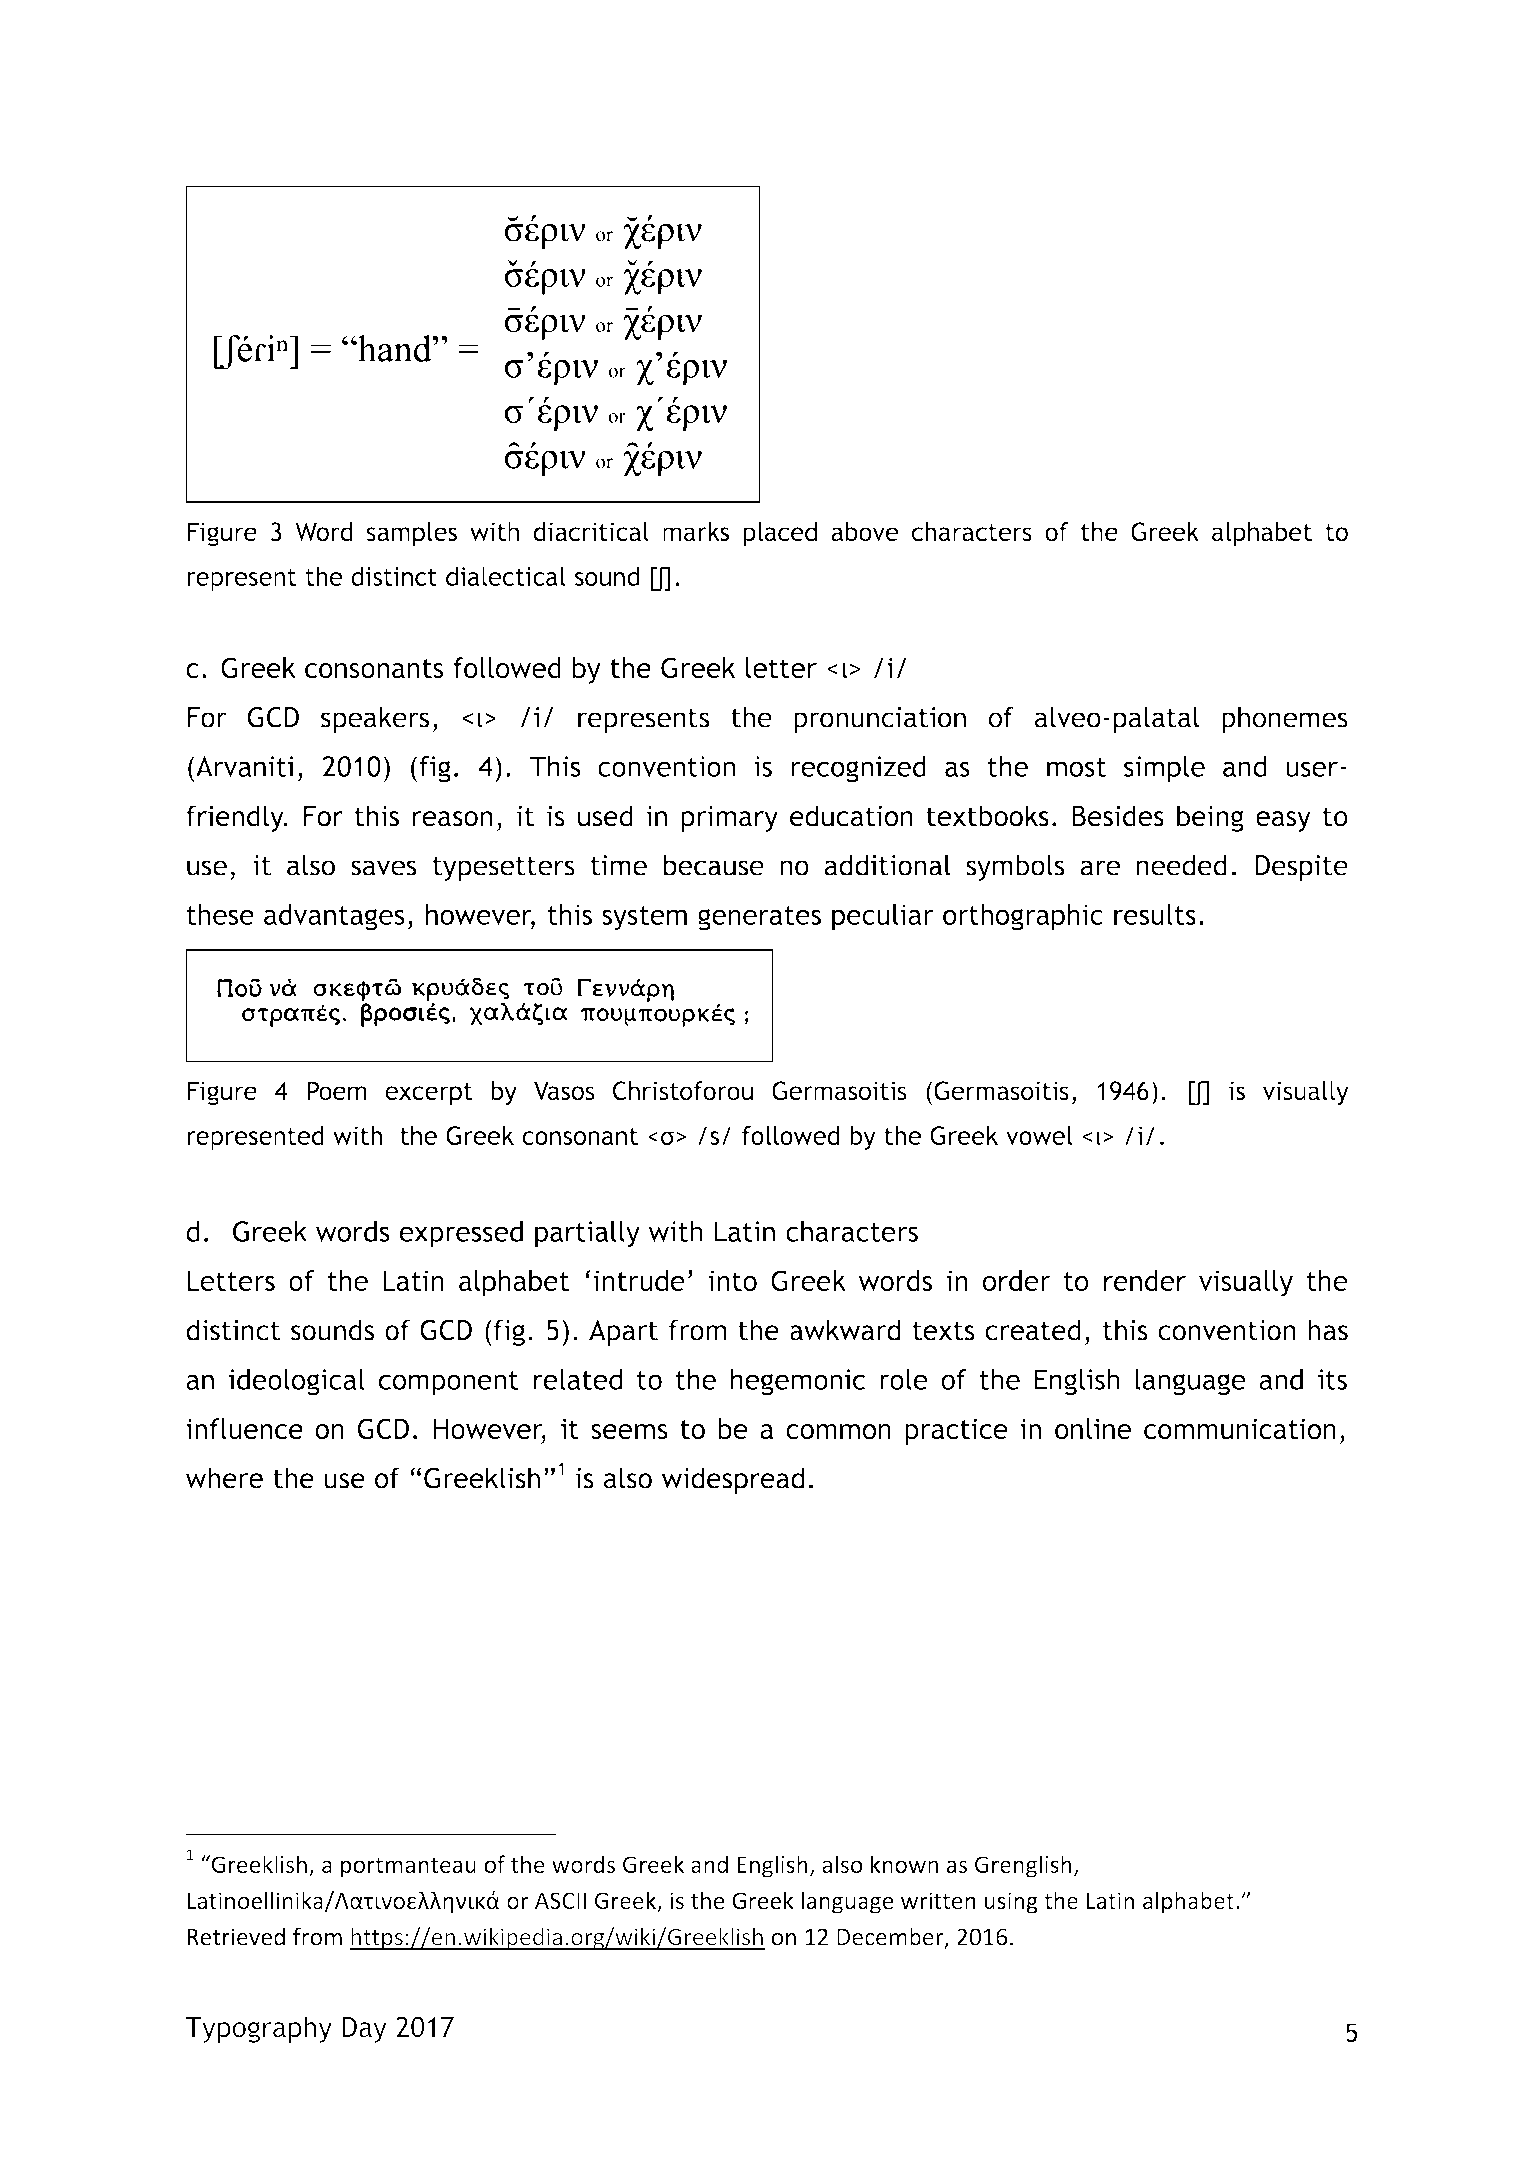 The height and width of the page is (2168, 1534). What do you see at coordinates (365, 2030) in the page?
I see `Day` at bounding box center [365, 2030].
